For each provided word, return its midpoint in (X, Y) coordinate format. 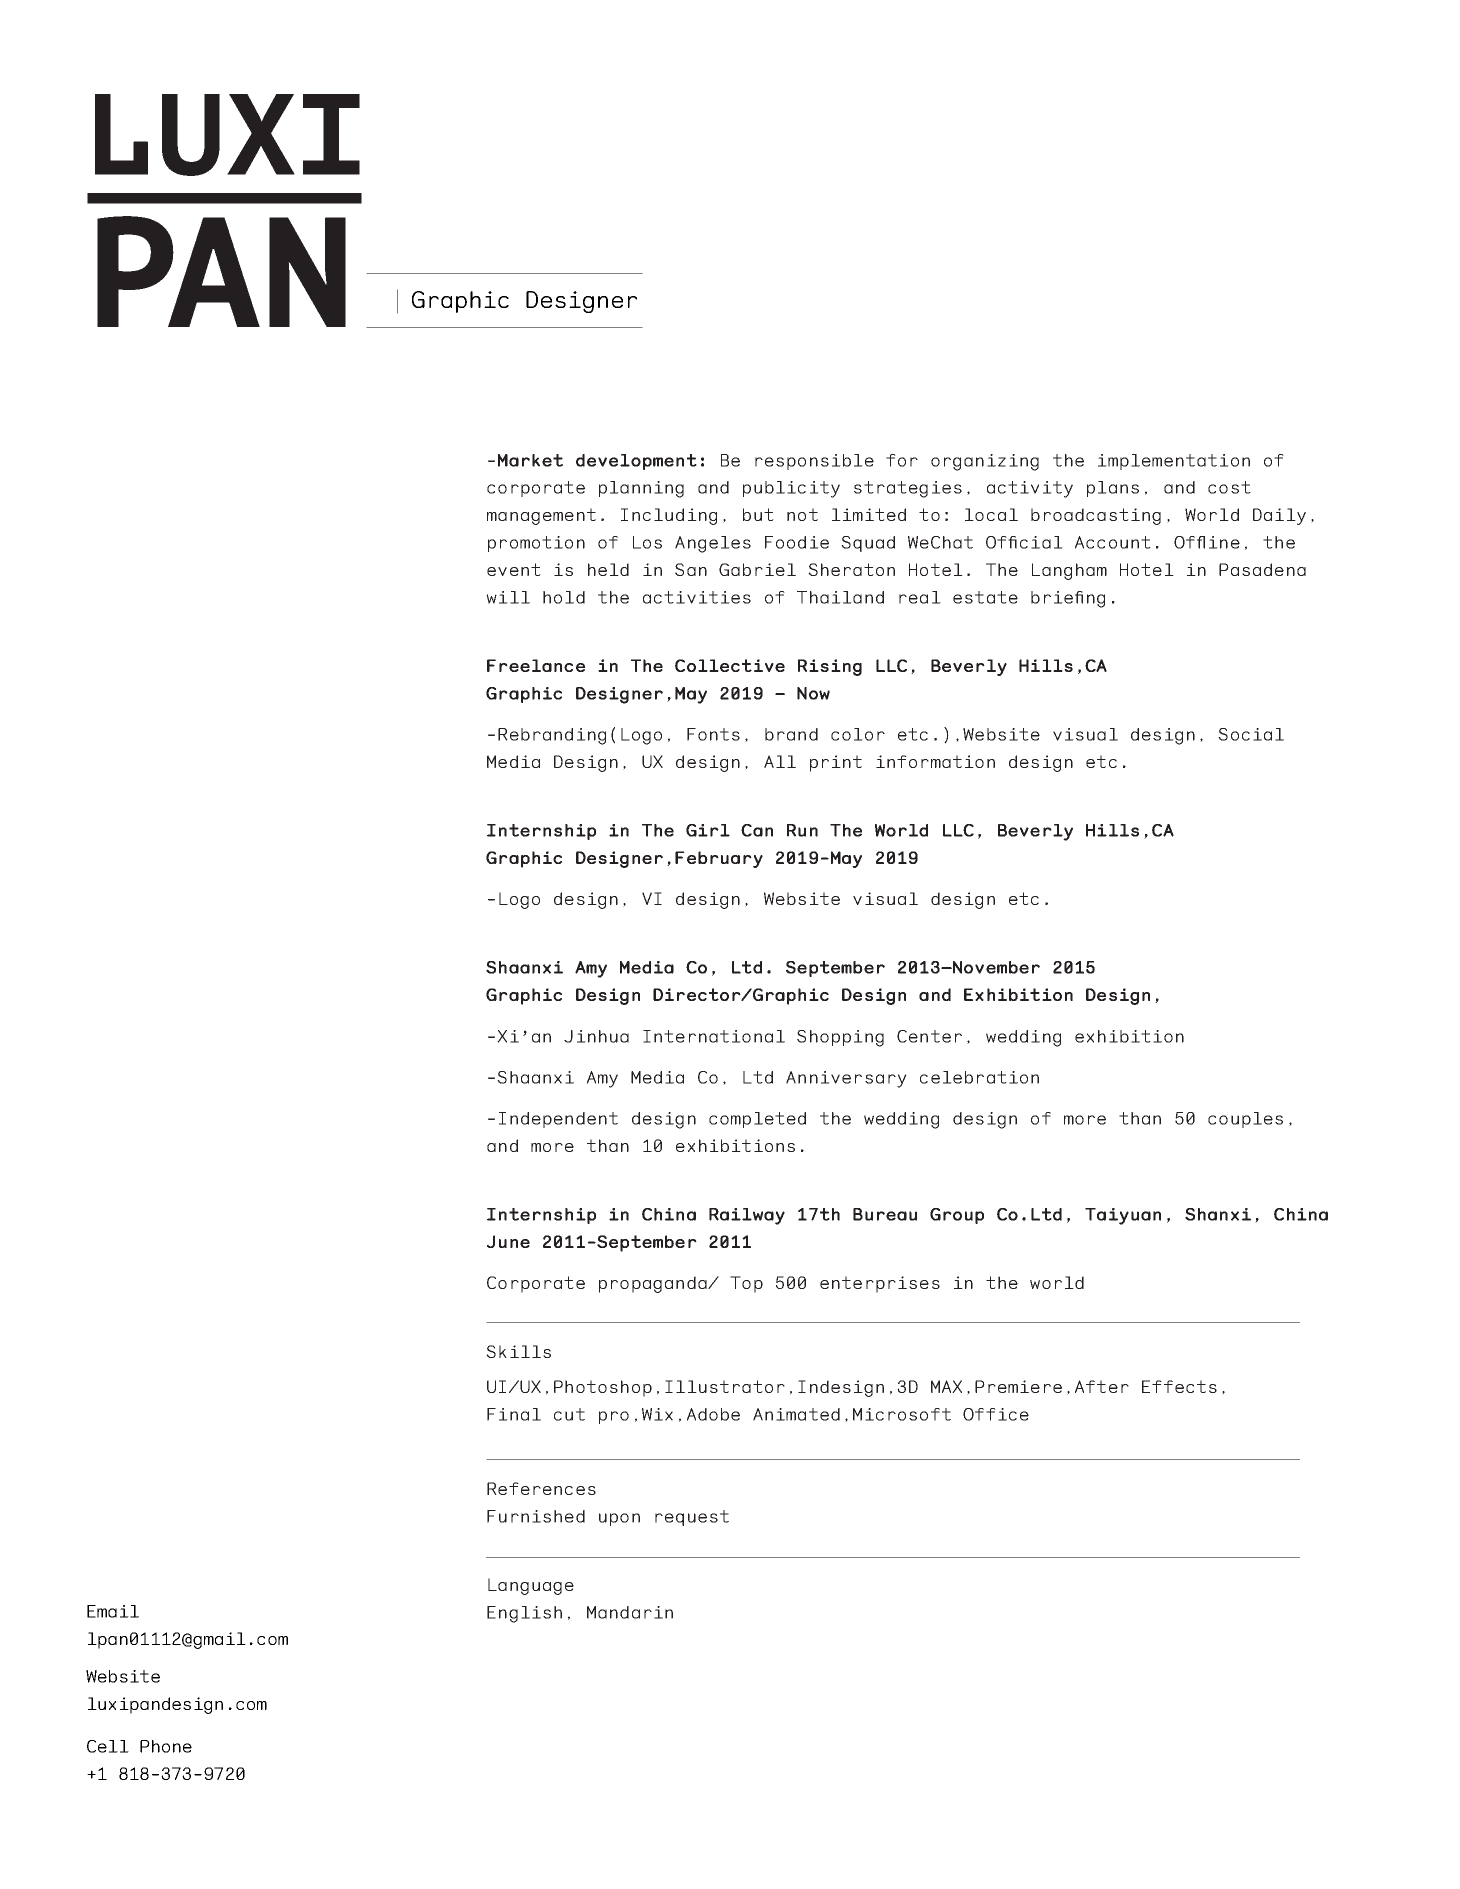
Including (669, 516)
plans (1113, 489)
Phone (166, 1746)
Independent (558, 1120)
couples (1245, 1120)
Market (530, 460)
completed (757, 1120)
